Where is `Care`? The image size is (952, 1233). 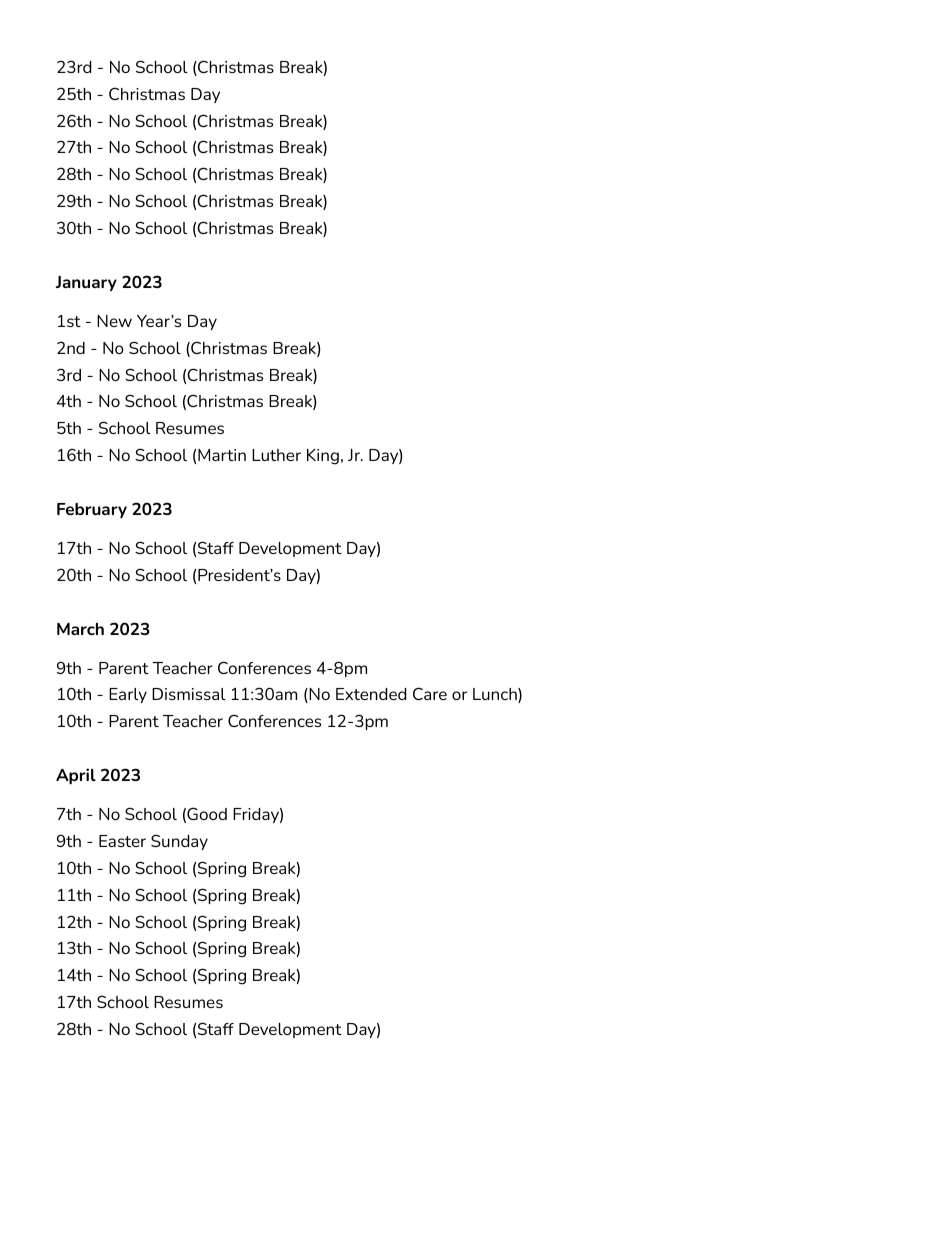 Care is located at coordinates (430, 693).
